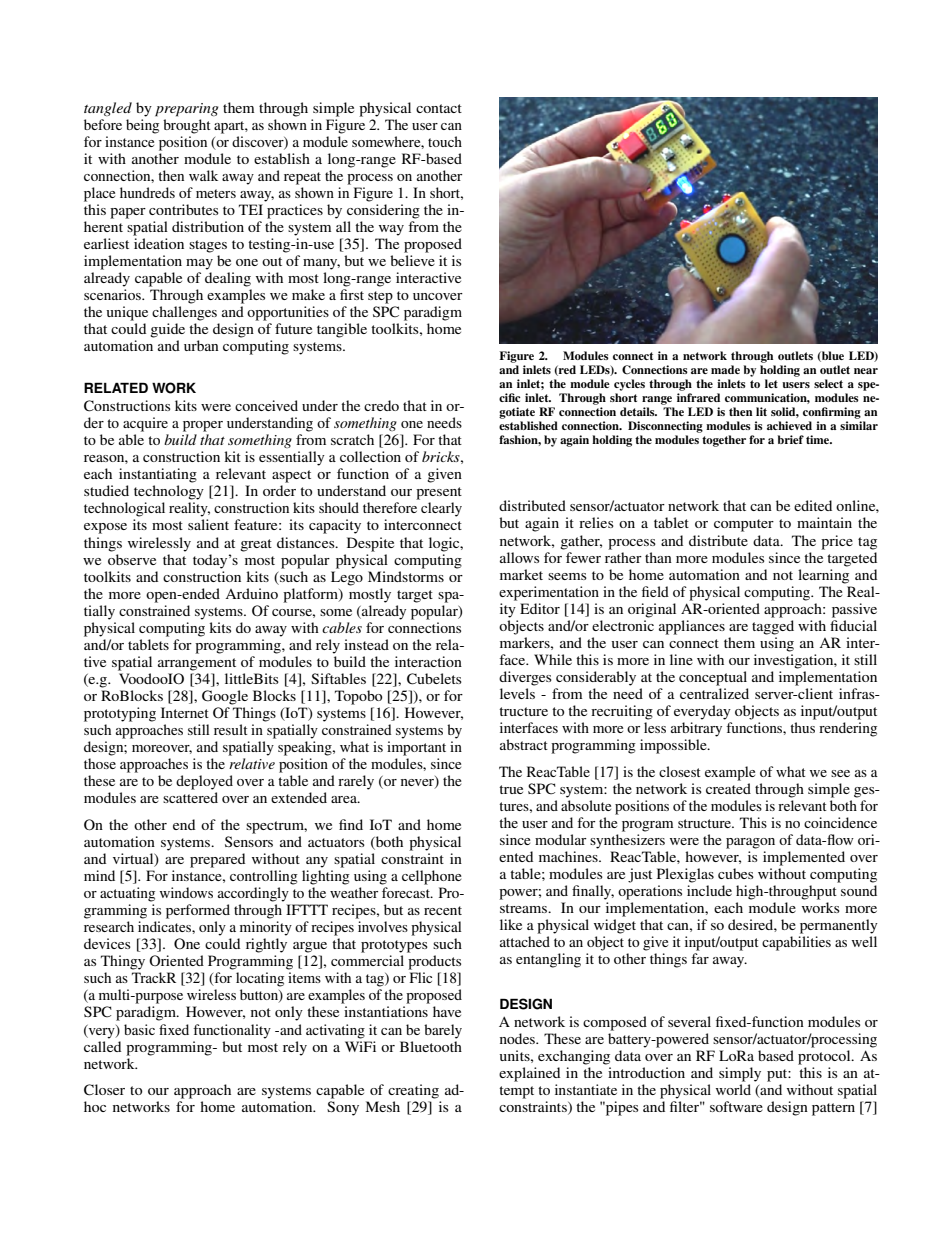 The image size is (952, 1233). What do you see at coordinates (773, 627) in the screenshot?
I see `tagged` at bounding box center [773, 627].
